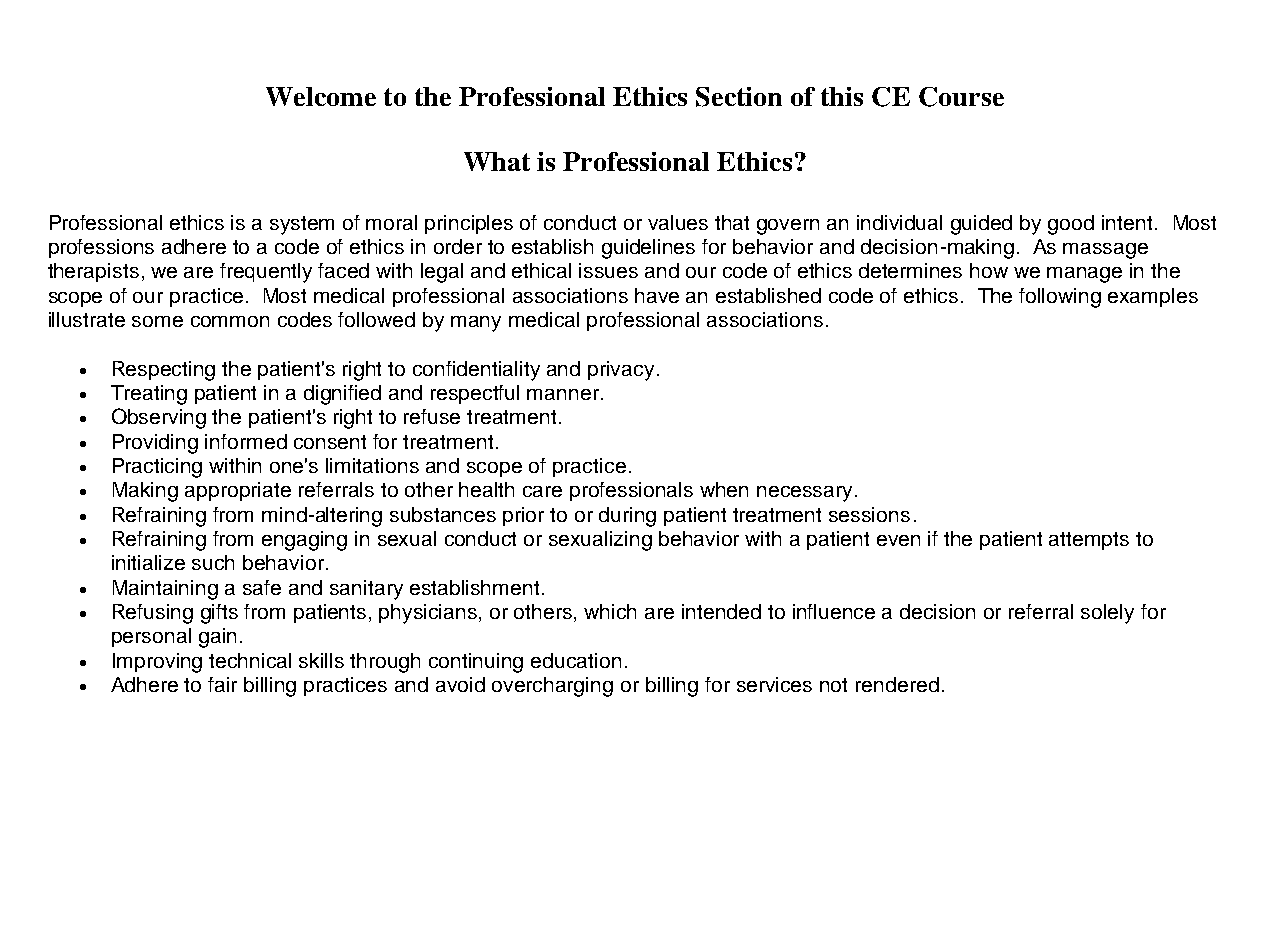  Describe the element at coordinates (869, 514) in the image. I see `sessions` at that location.
